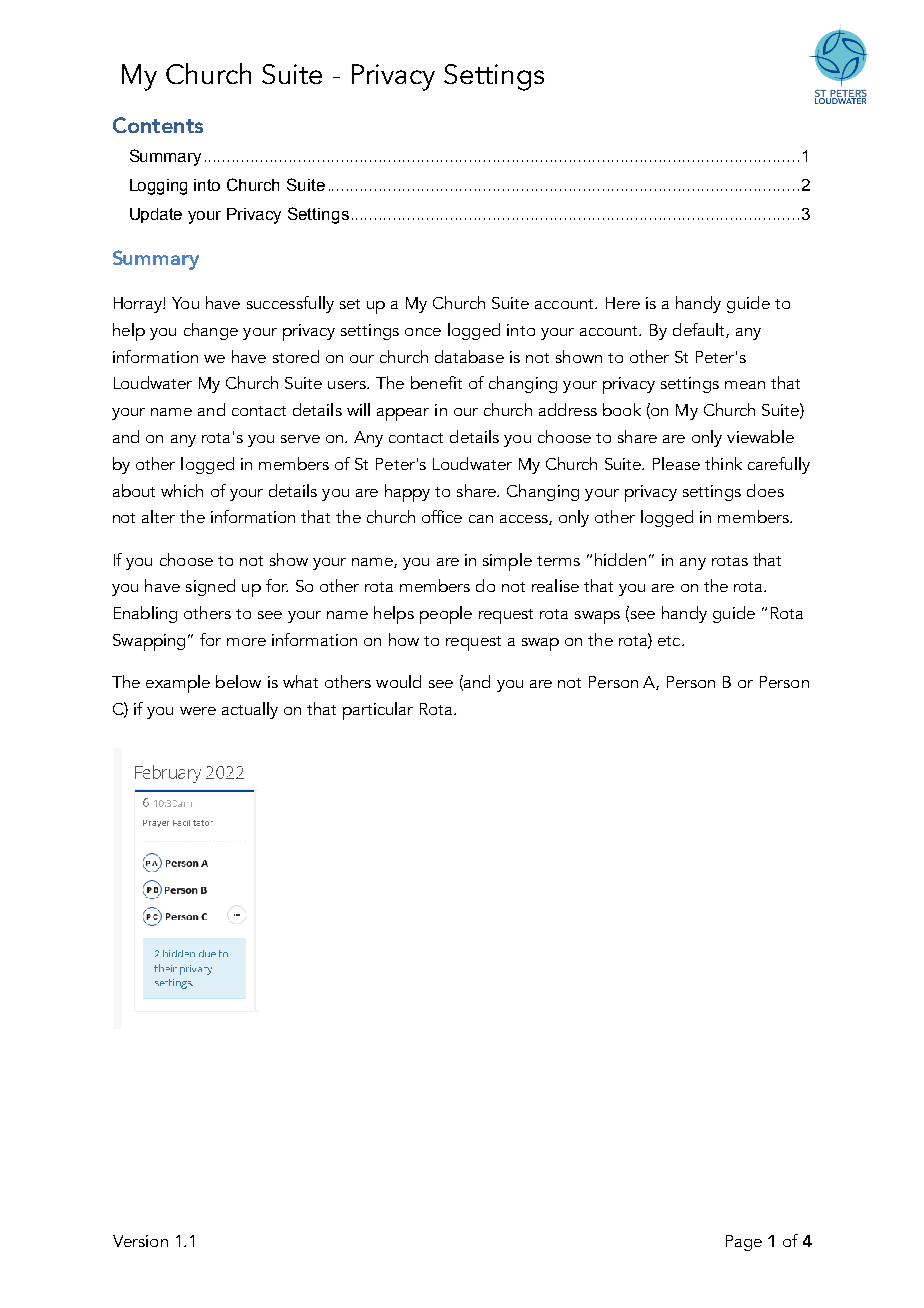 This screenshot has width=924, height=1308. Describe the element at coordinates (423, 332) in the screenshot. I see `once` at that location.
